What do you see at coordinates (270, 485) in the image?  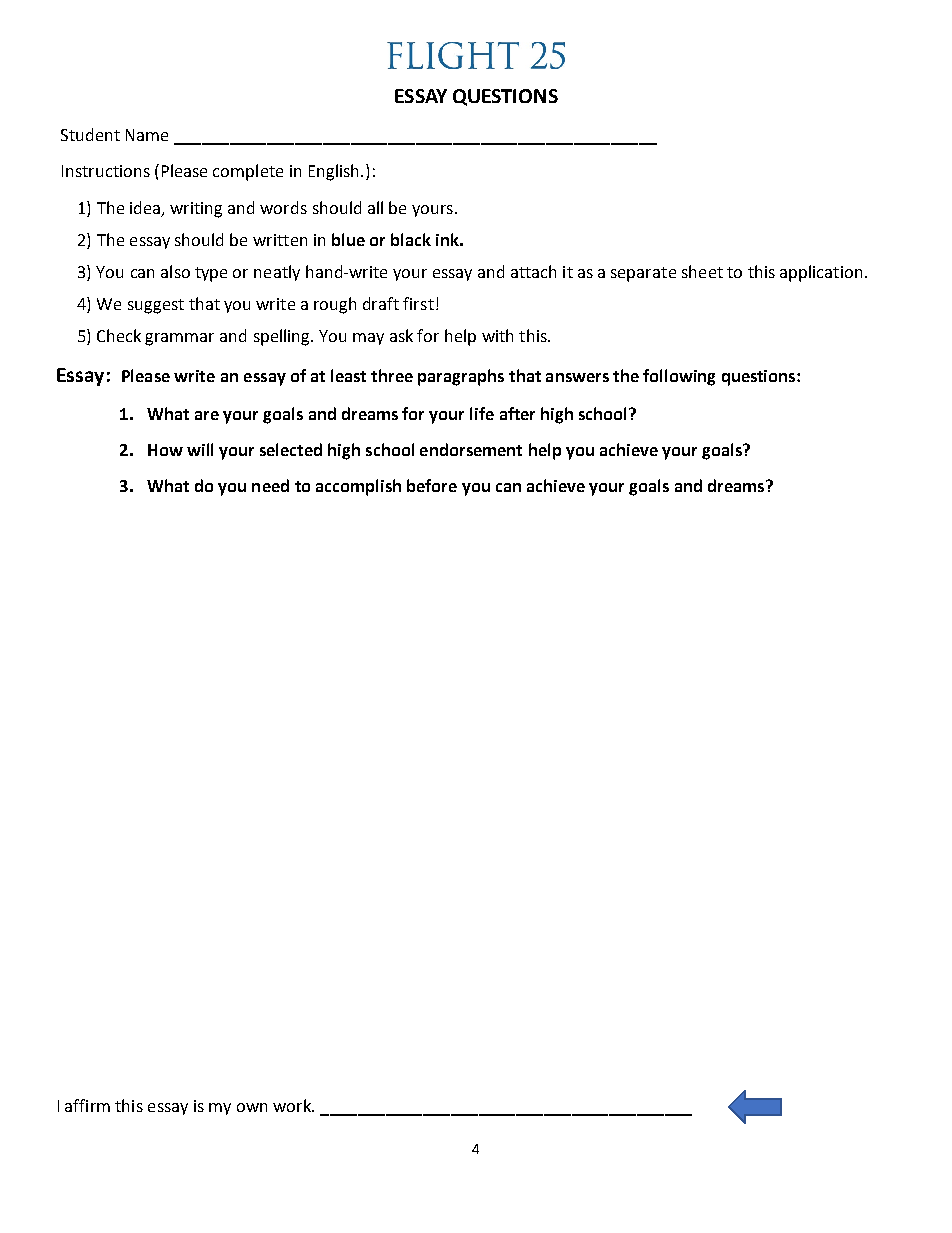 I see `need` at bounding box center [270, 485].
